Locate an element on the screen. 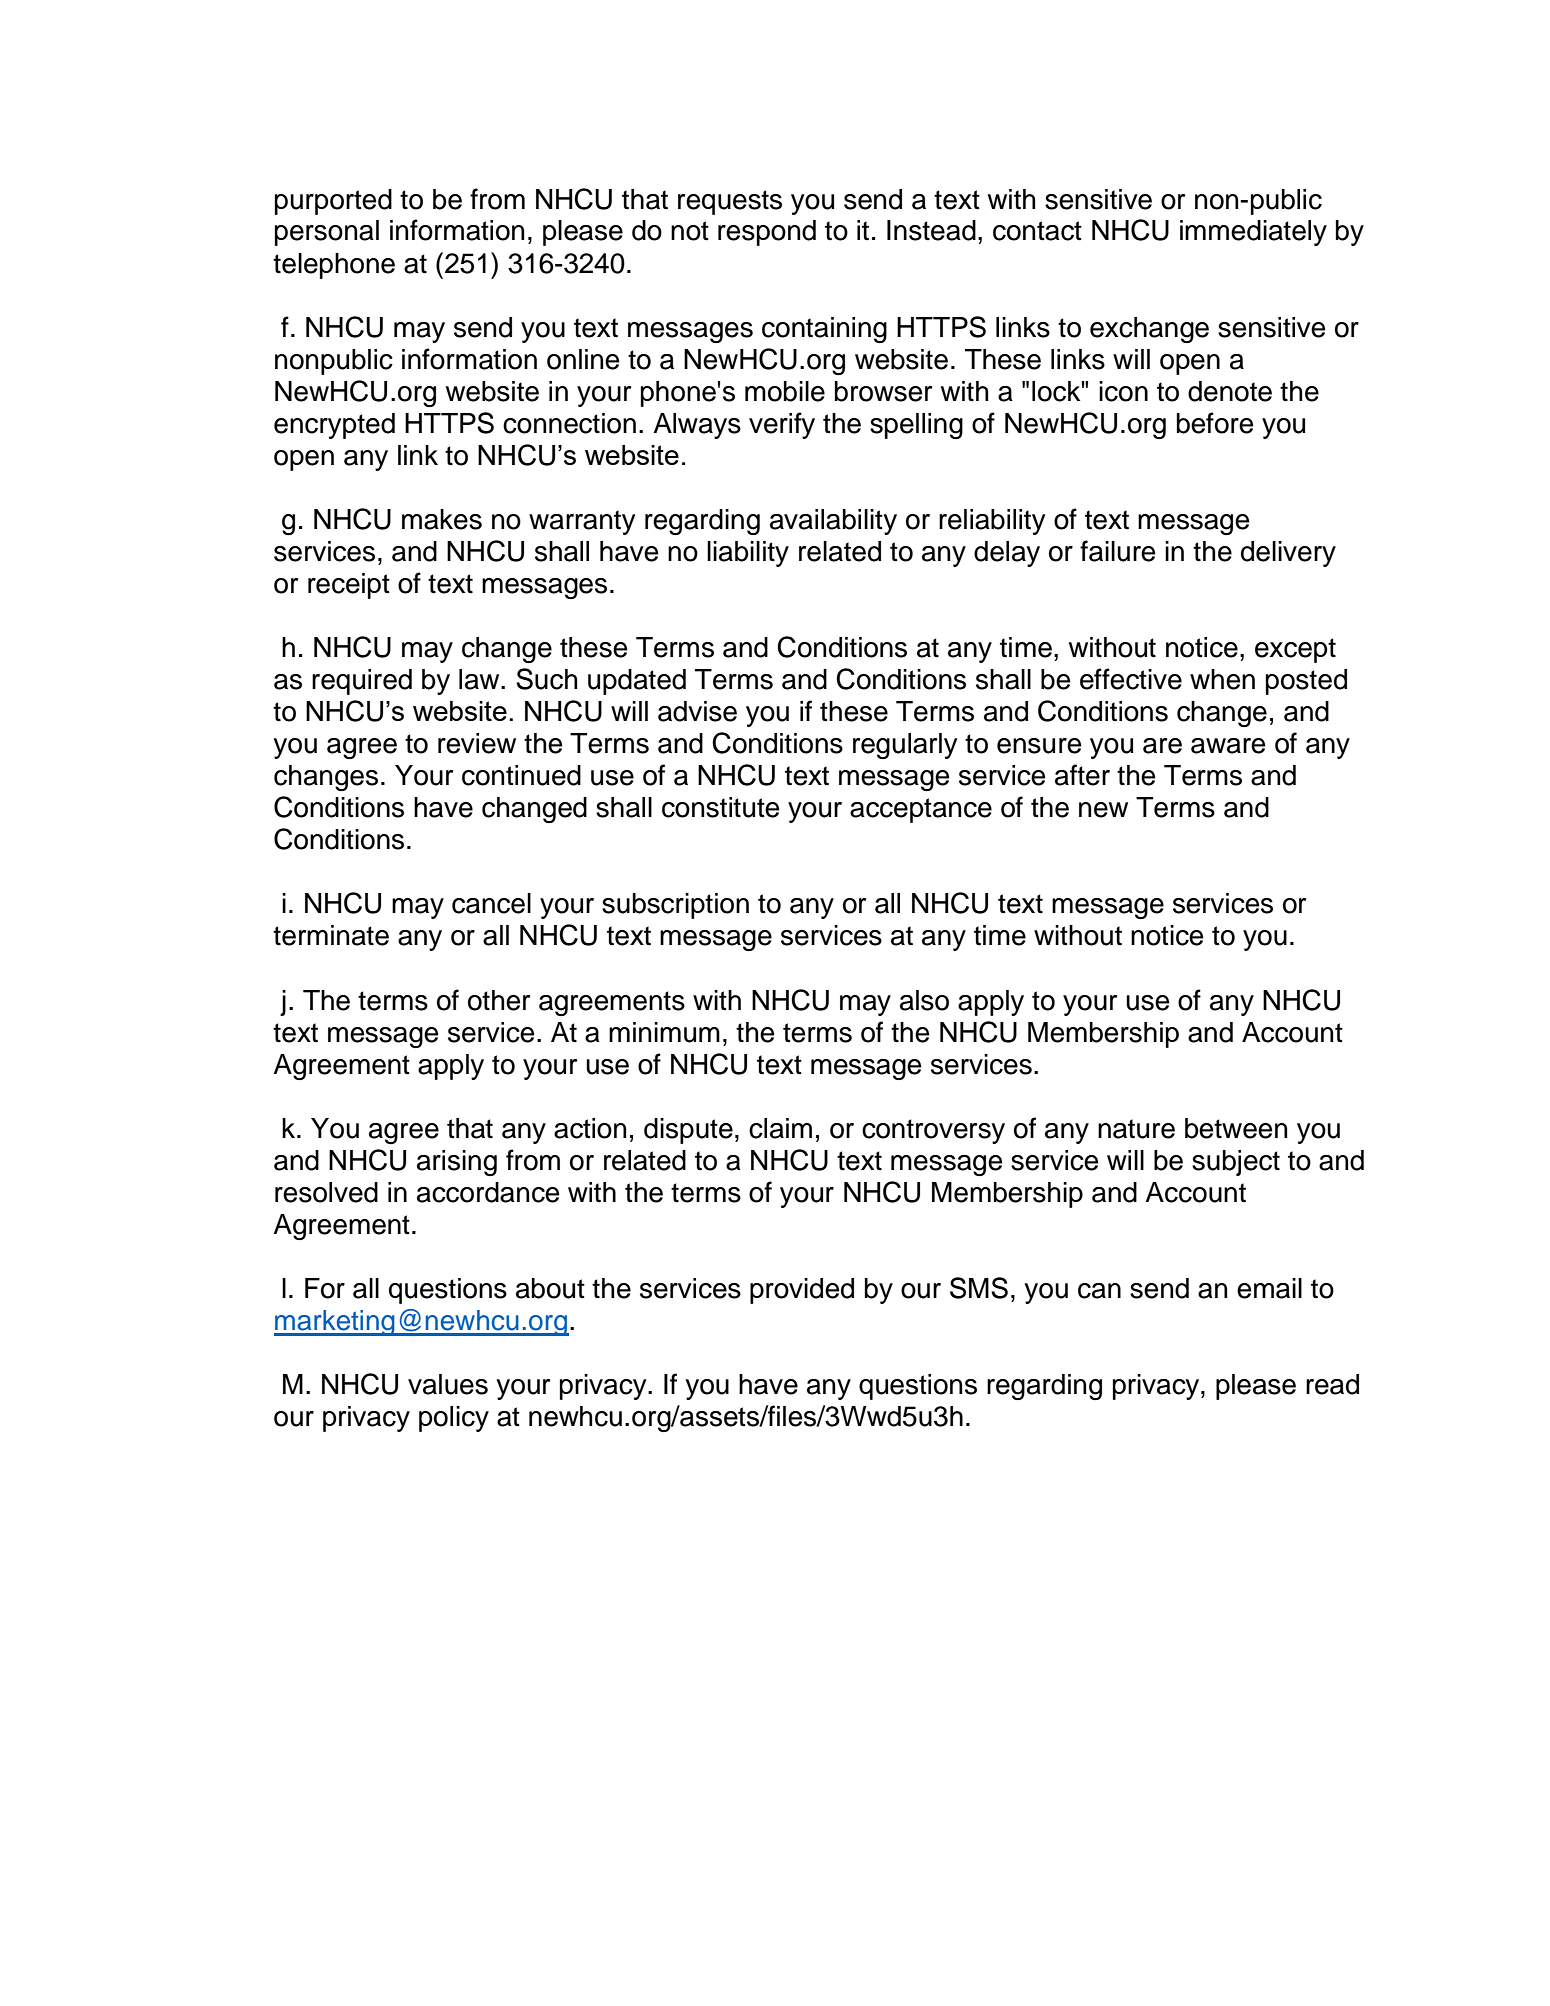 This screenshot has width=1550, height=2006. arising is located at coordinates (457, 1163).
